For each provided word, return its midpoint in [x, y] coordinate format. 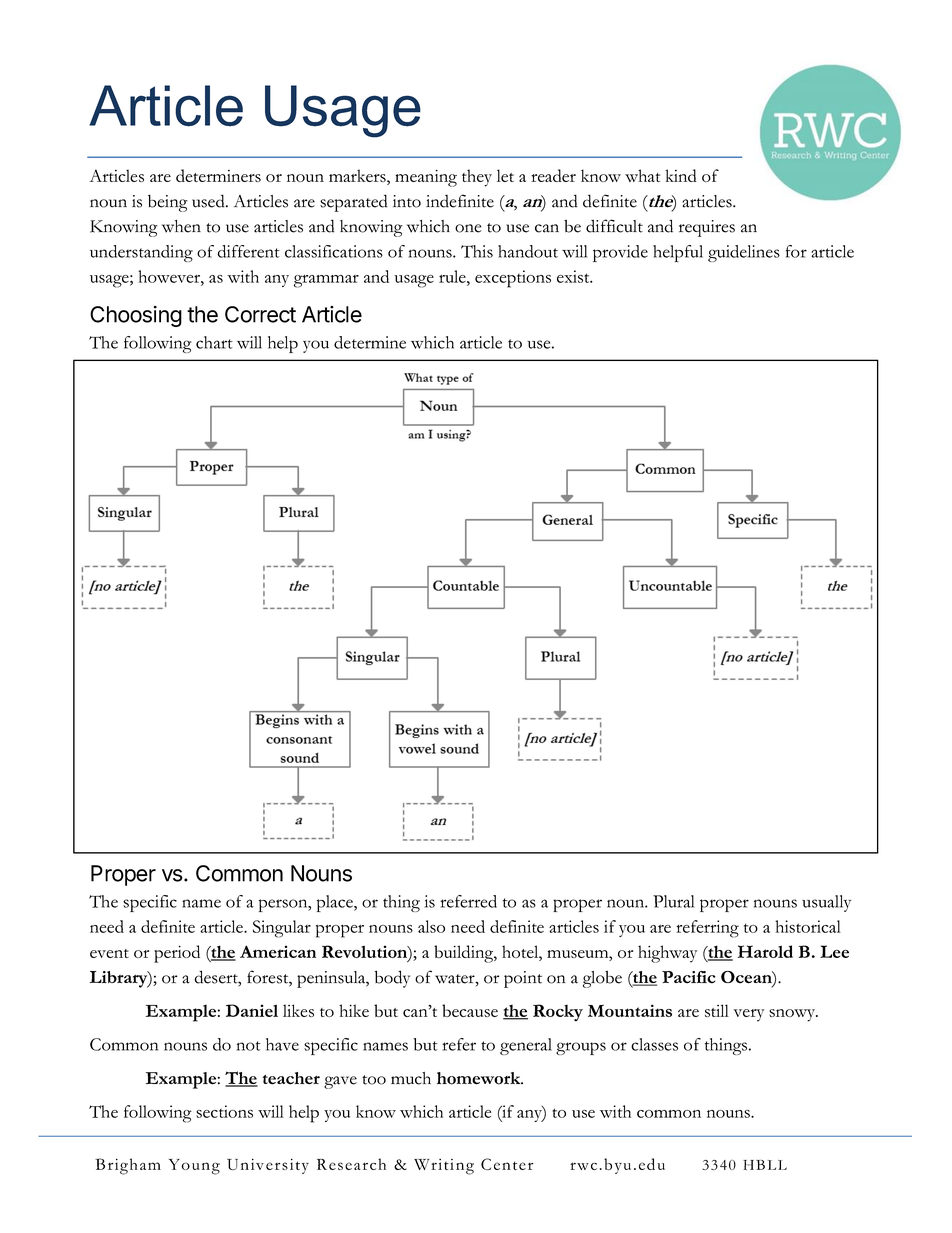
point [523, 979]
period [177, 954]
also [431, 926]
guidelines [744, 253]
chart [214, 342]
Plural [673, 901]
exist [574, 276]
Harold [765, 951]
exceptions [513, 279]
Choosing [136, 316]
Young [194, 1167]
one [468, 228]
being [168, 203]
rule [453, 276]
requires [707, 228]
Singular [282, 929]
